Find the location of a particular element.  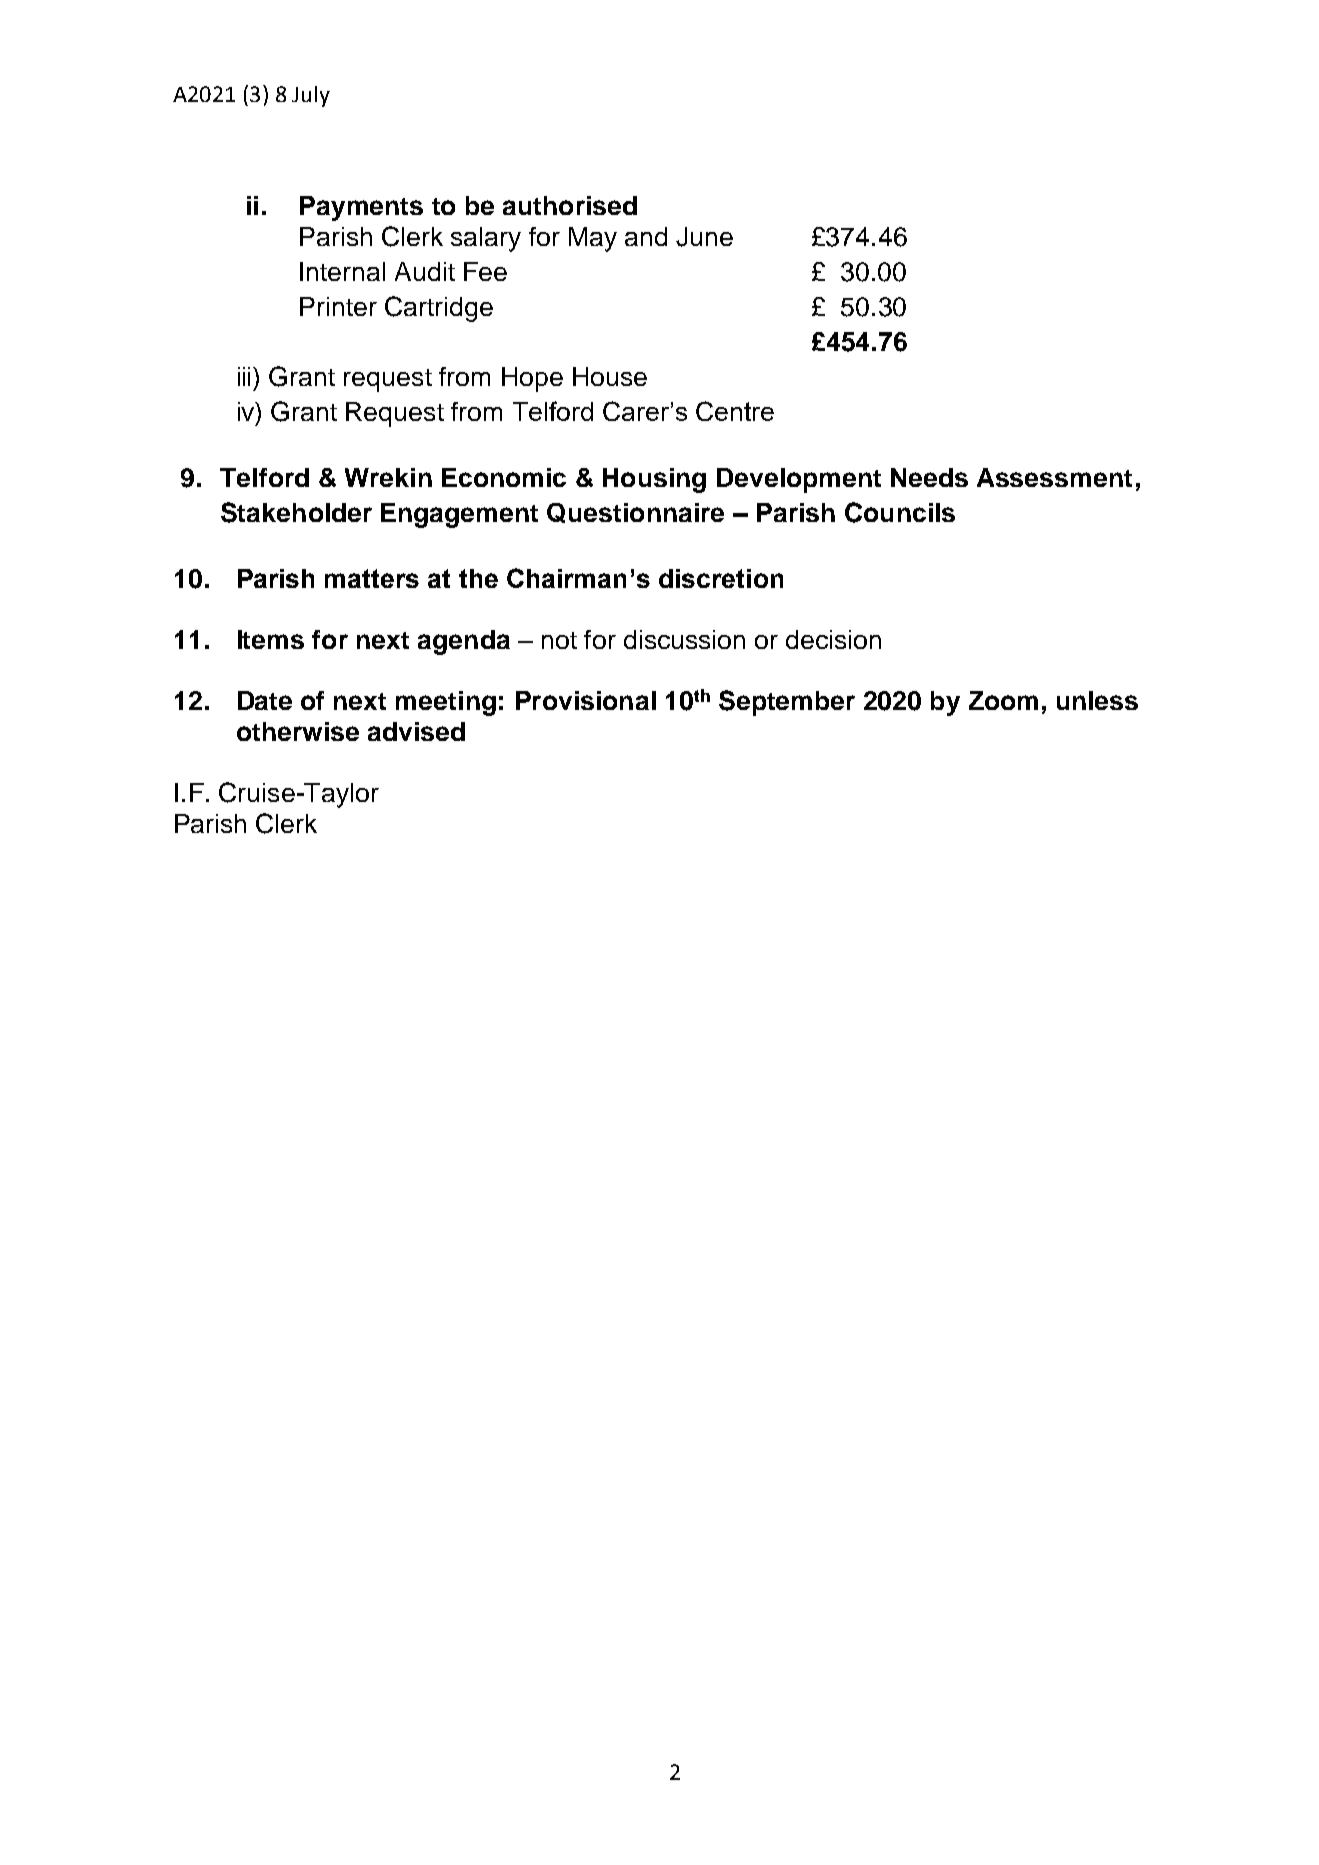

House is located at coordinates (610, 376).
